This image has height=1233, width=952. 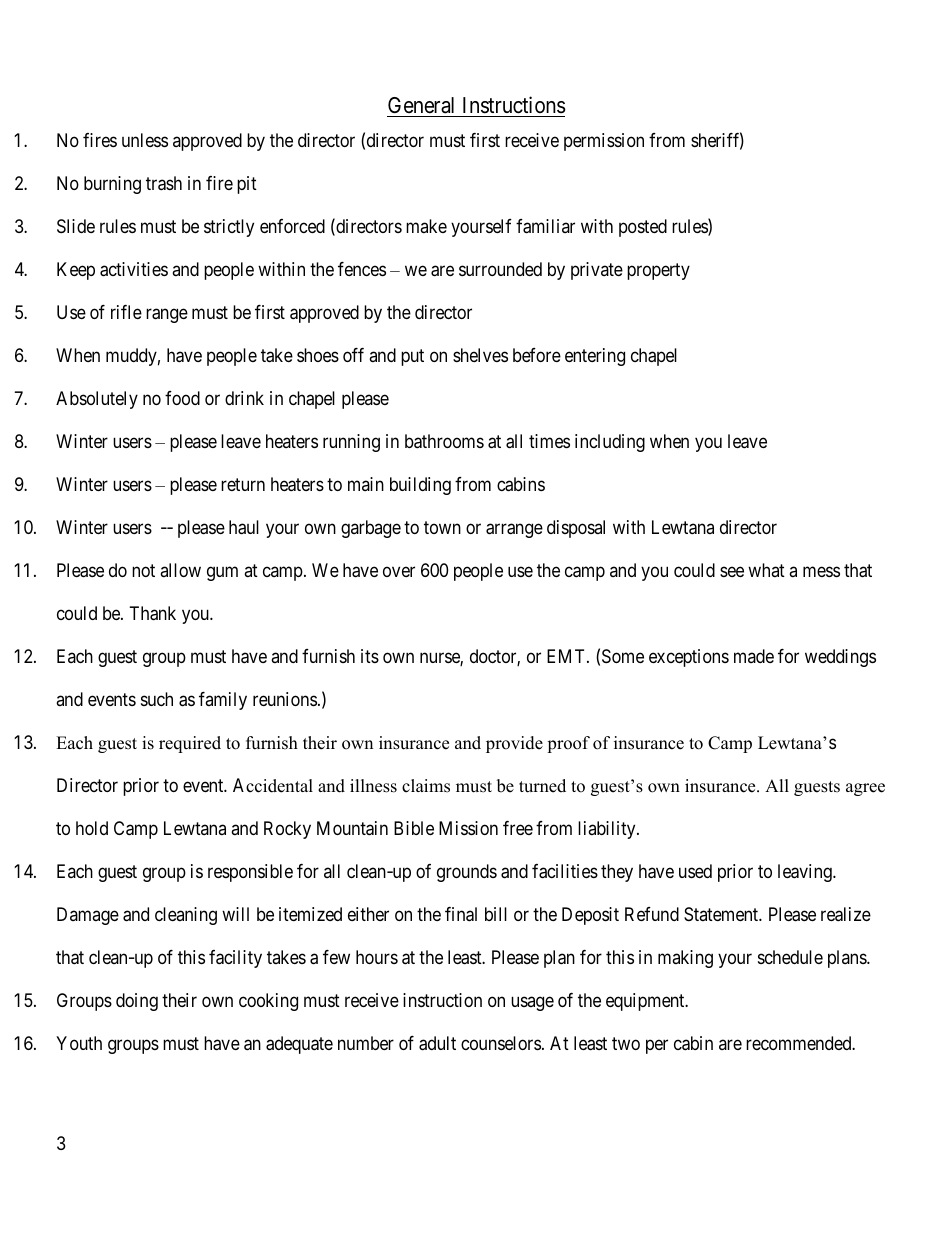 I want to click on unless, so click(x=145, y=140).
